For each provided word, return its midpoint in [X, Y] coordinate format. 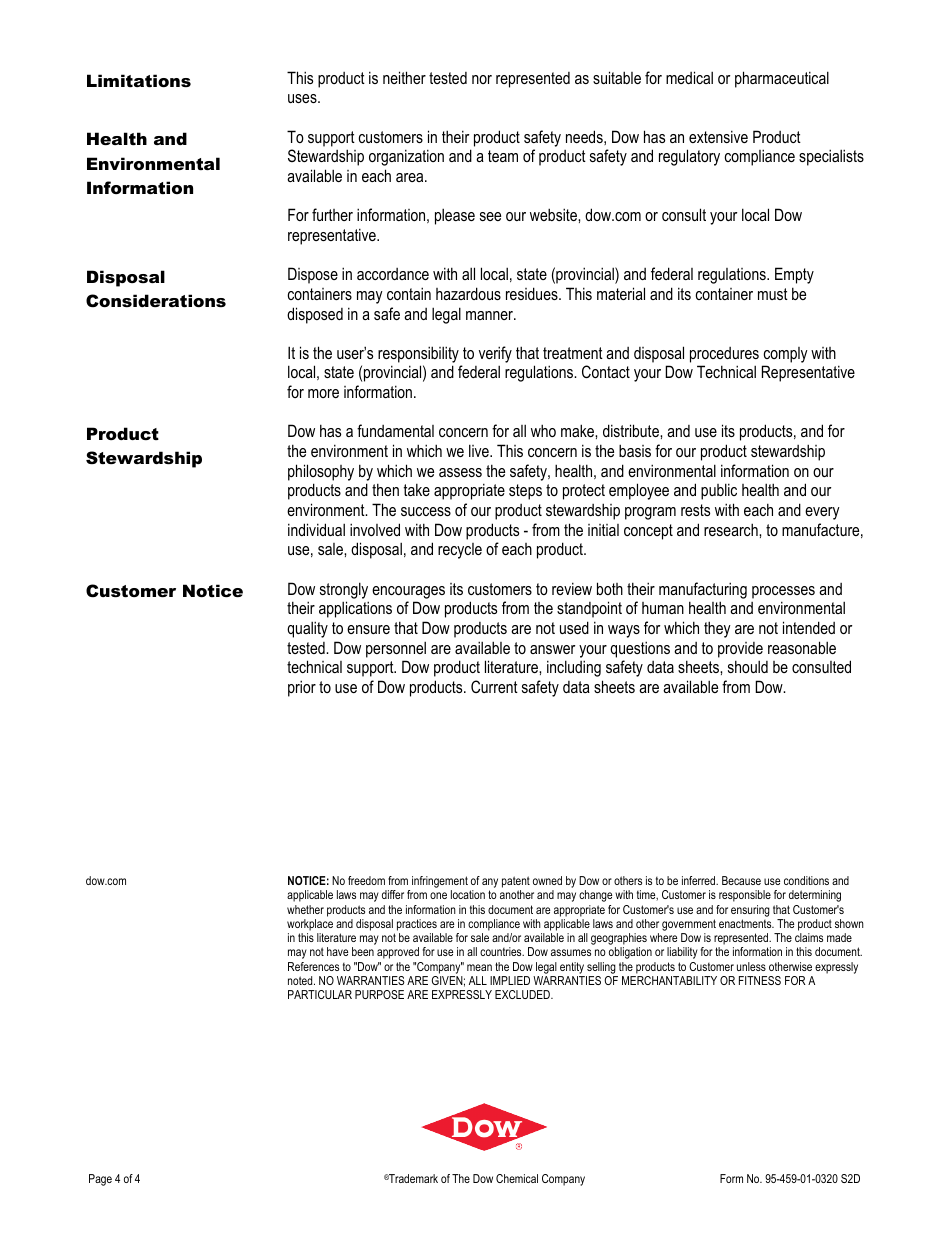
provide [740, 650]
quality [307, 629]
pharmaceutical [782, 79]
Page [100, 1180]
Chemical [517, 1178]
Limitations [139, 80]
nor [482, 79]
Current [494, 686]
